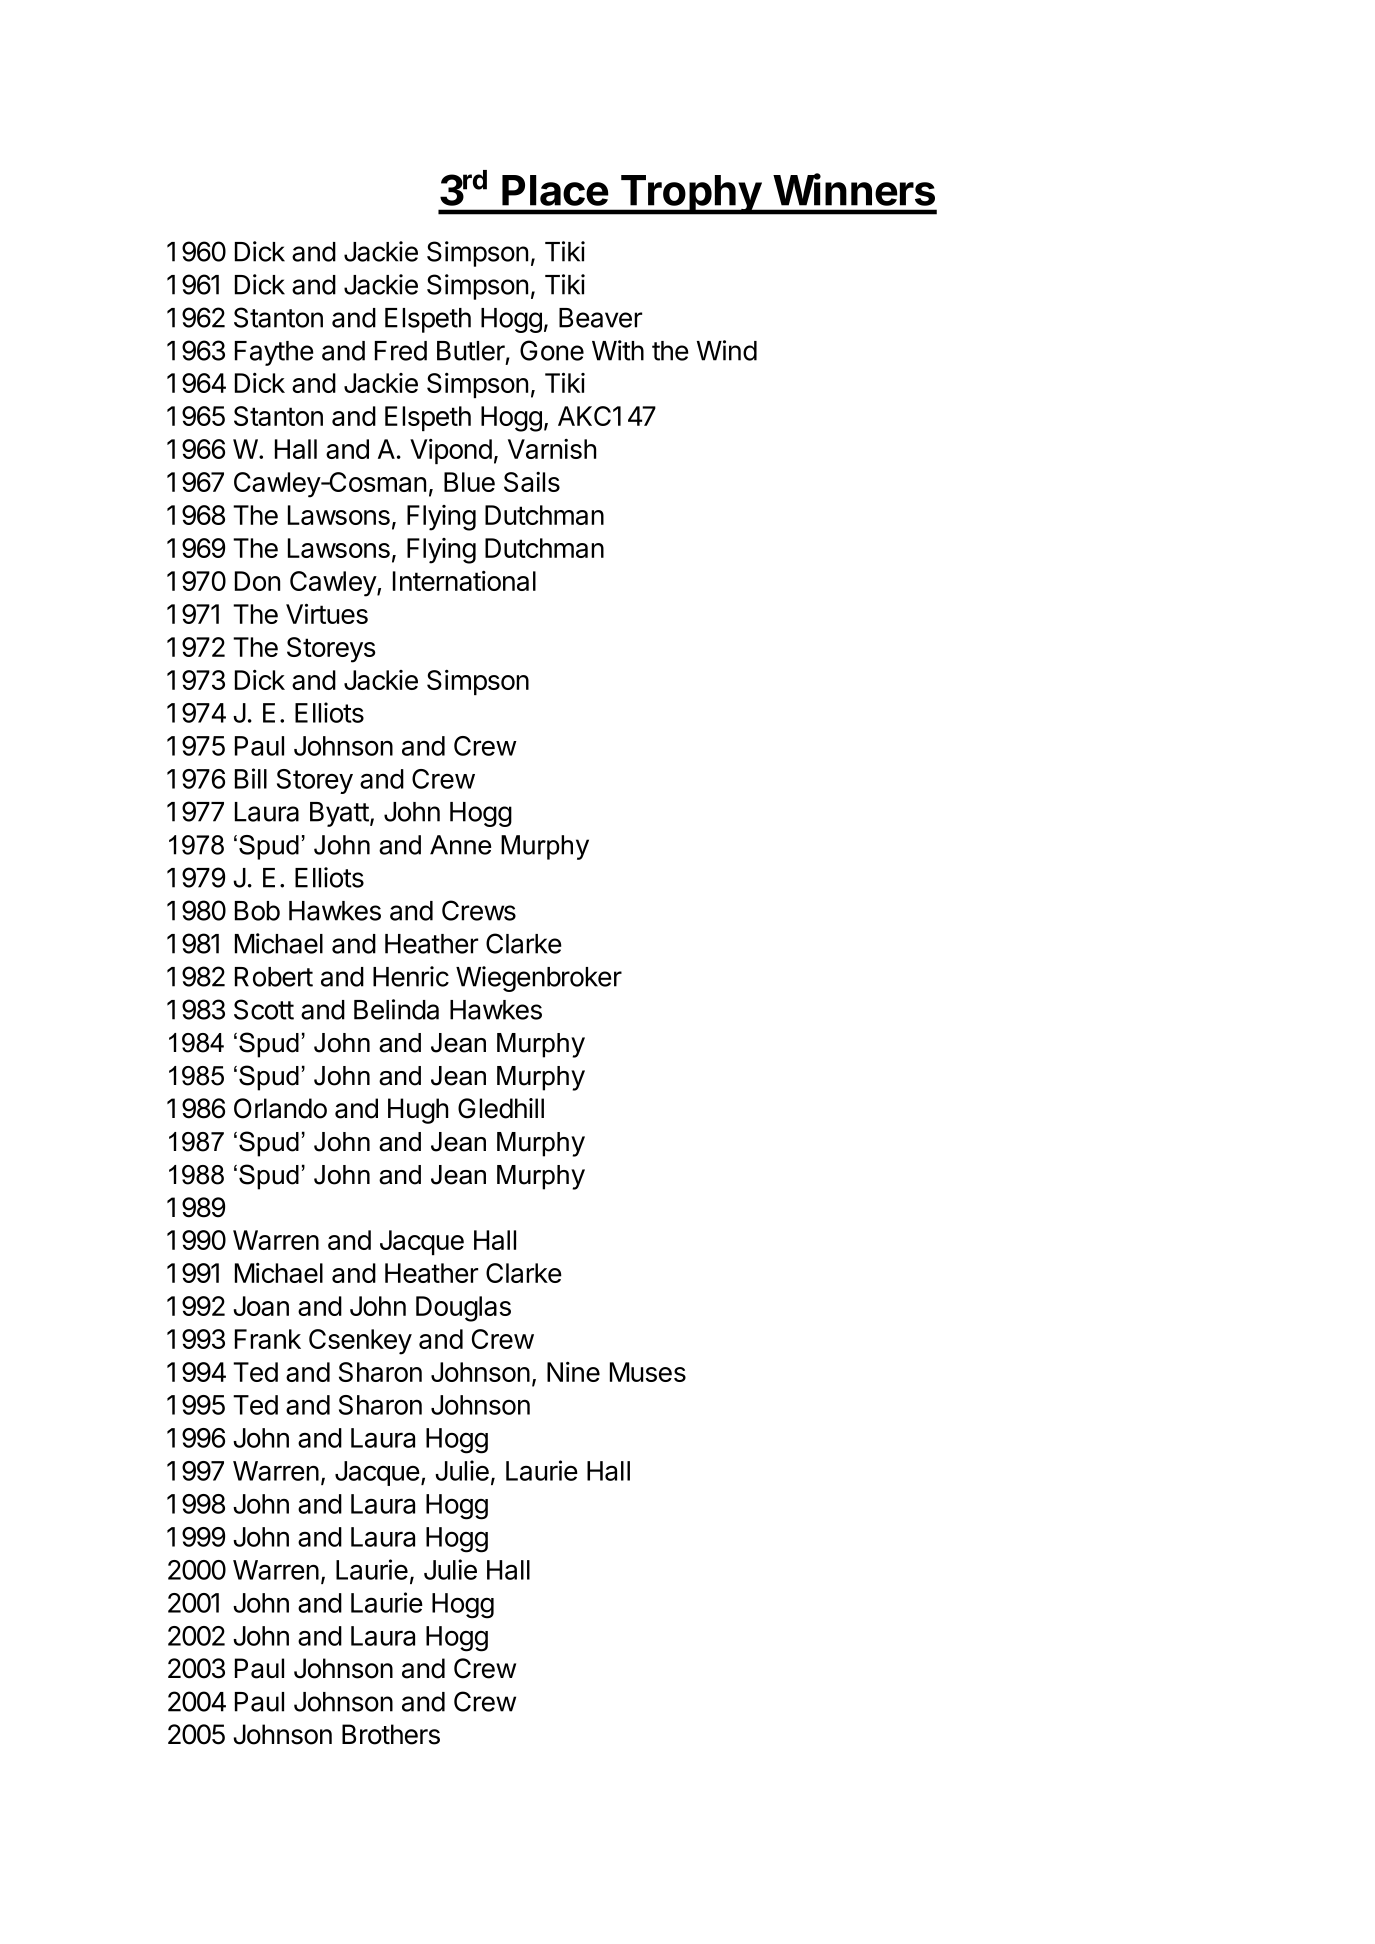 The image size is (1375, 1944). Describe the element at coordinates (727, 350) in the page. I see `Wind` at that location.
